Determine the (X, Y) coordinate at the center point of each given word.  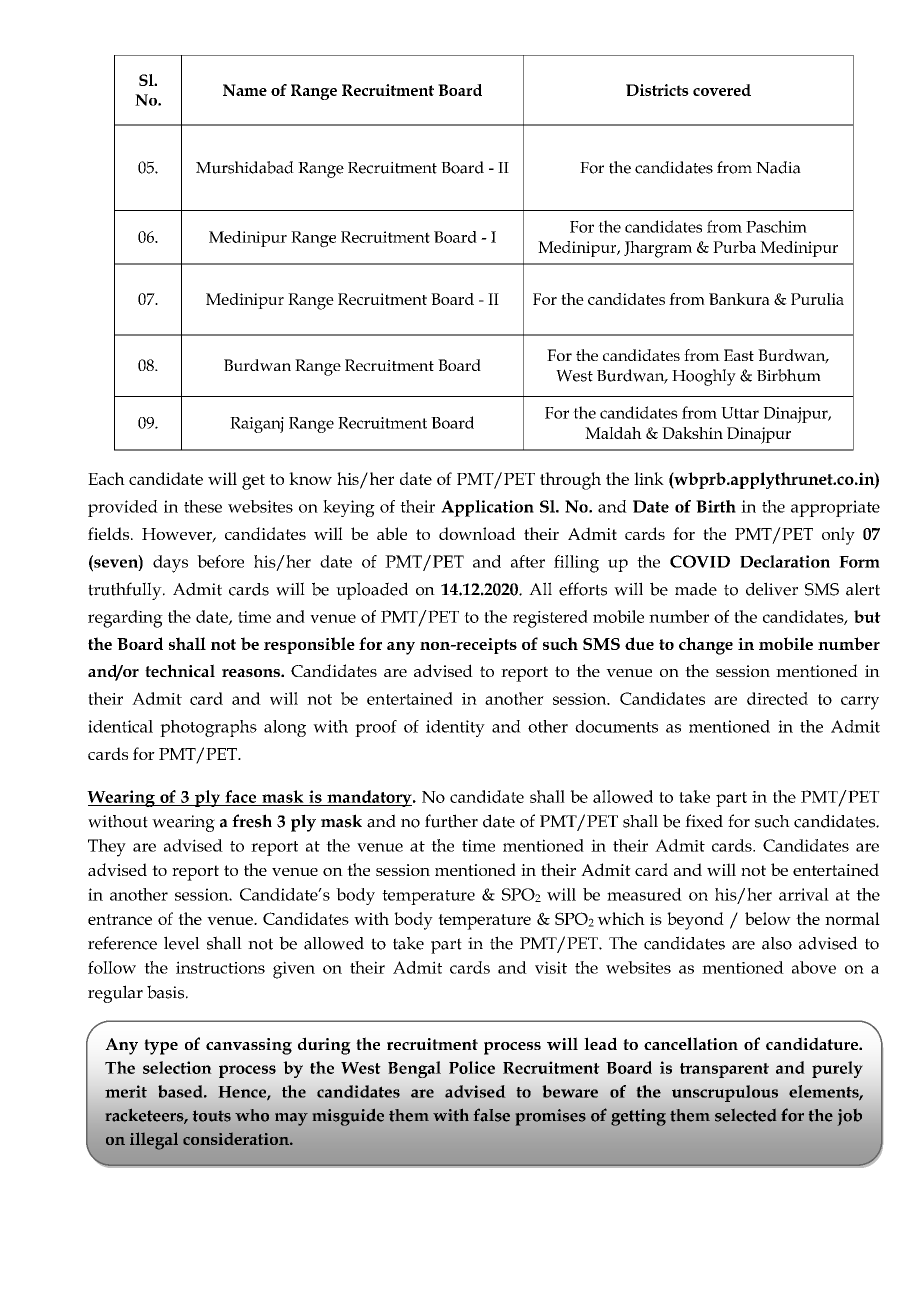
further (451, 821)
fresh (252, 821)
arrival (804, 894)
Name (245, 90)
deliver (772, 589)
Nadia (778, 167)
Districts (657, 90)
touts (212, 1116)
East (739, 355)
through (570, 481)
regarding (125, 619)
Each (106, 478)
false (491, 1115)
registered (550, 619)
